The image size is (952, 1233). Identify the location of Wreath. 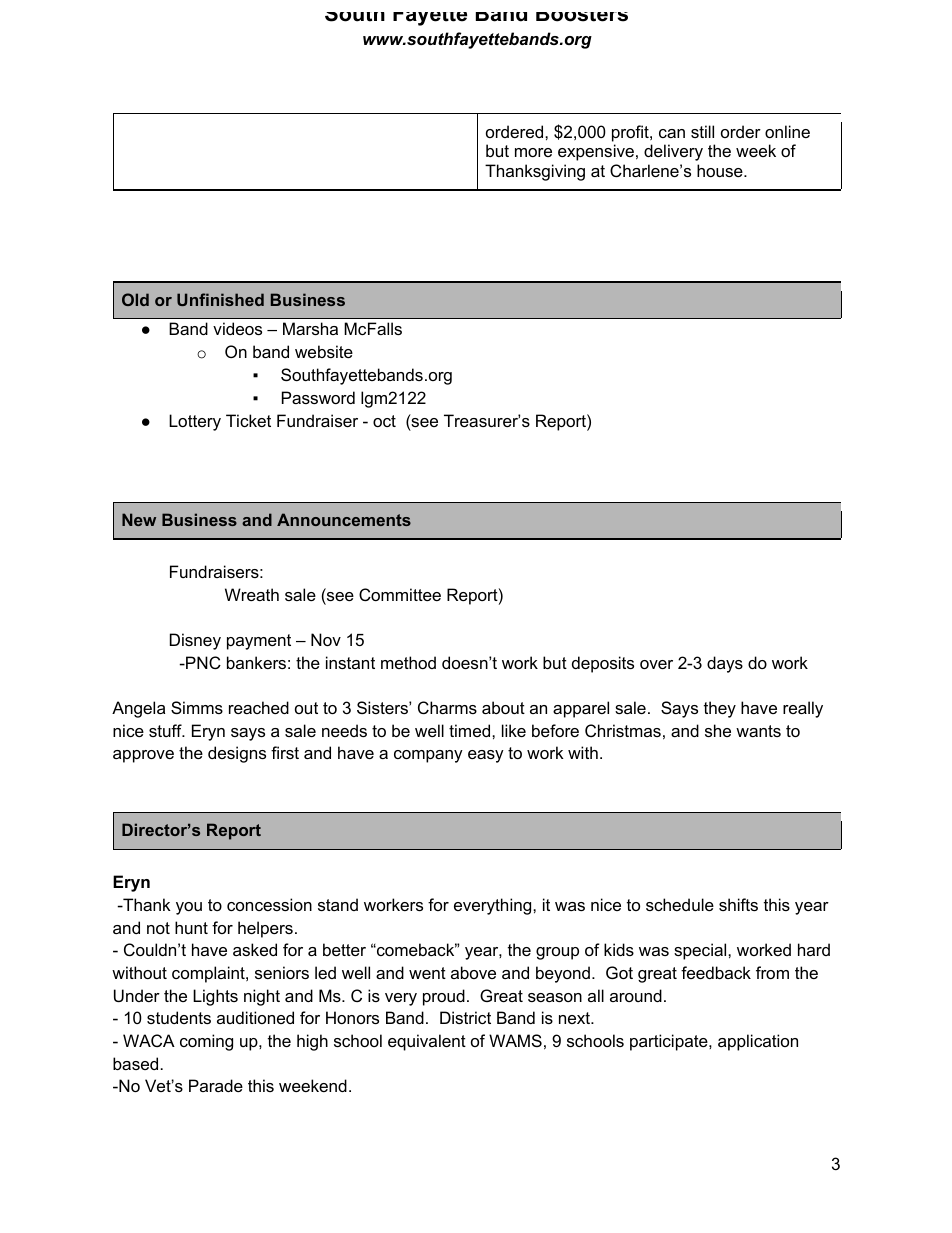
(252, 594).
